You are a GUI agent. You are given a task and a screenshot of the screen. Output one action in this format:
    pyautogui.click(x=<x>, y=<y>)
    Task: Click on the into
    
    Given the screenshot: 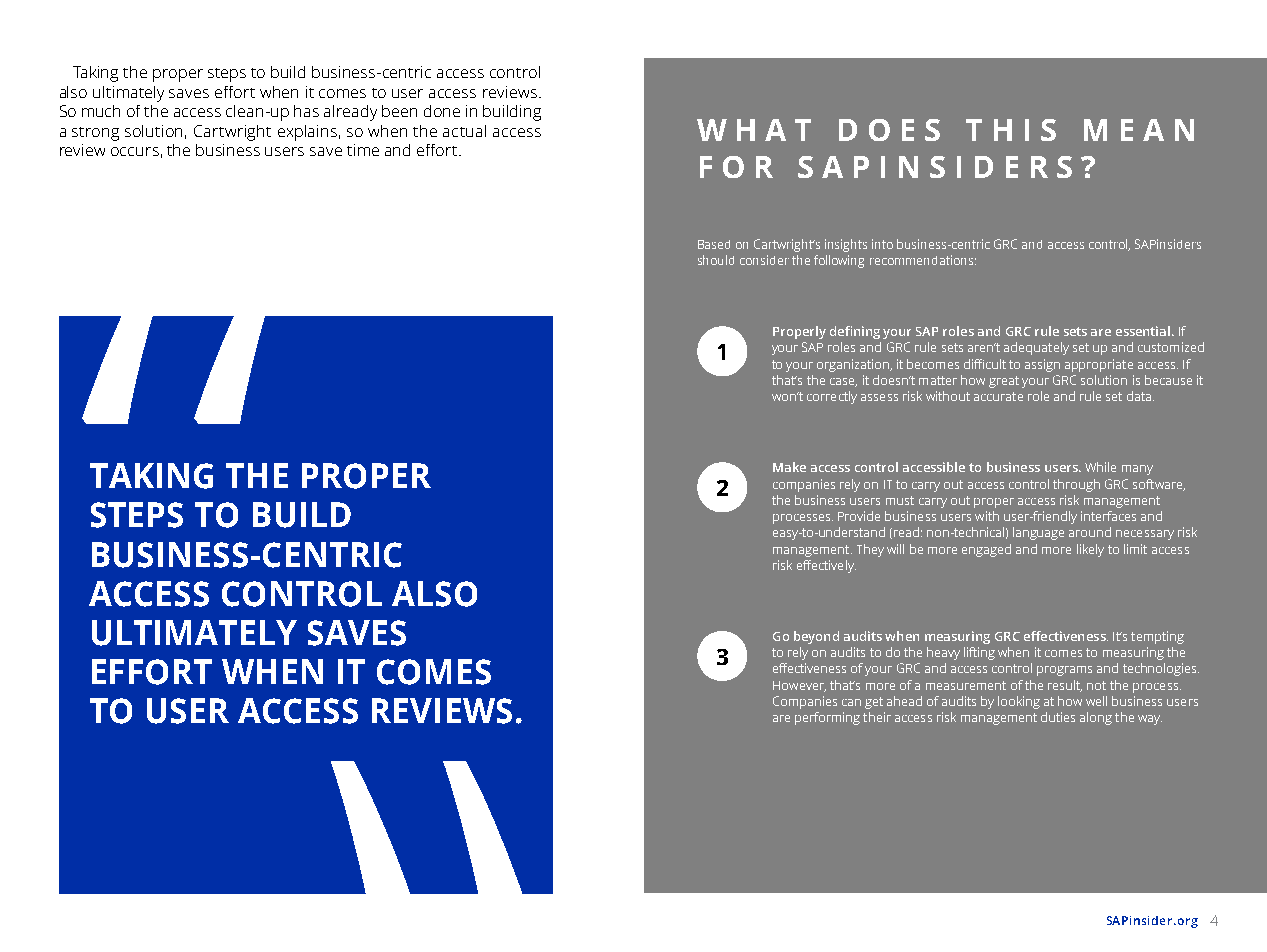 What is the action you would take?
    pyautogui.click(x=882, y=244)
